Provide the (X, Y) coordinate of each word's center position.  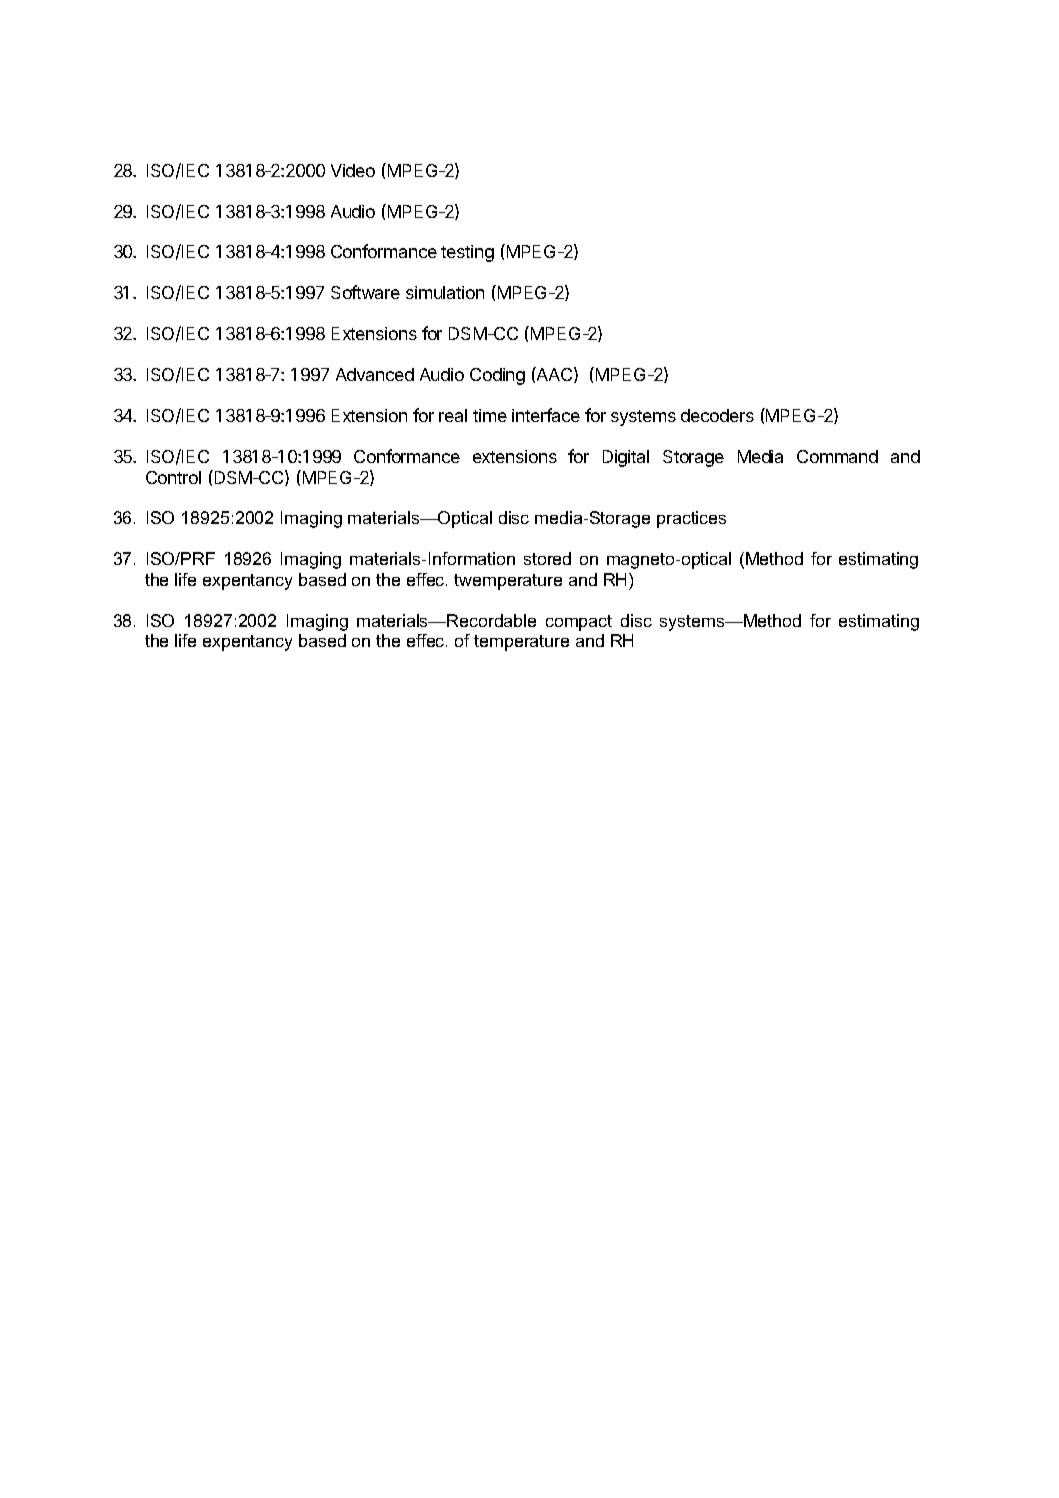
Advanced (375, 374)
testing (467, 253)
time (490, 415)
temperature (521, 643)
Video (353, 170)
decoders (717, 415)
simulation (445, 292)
